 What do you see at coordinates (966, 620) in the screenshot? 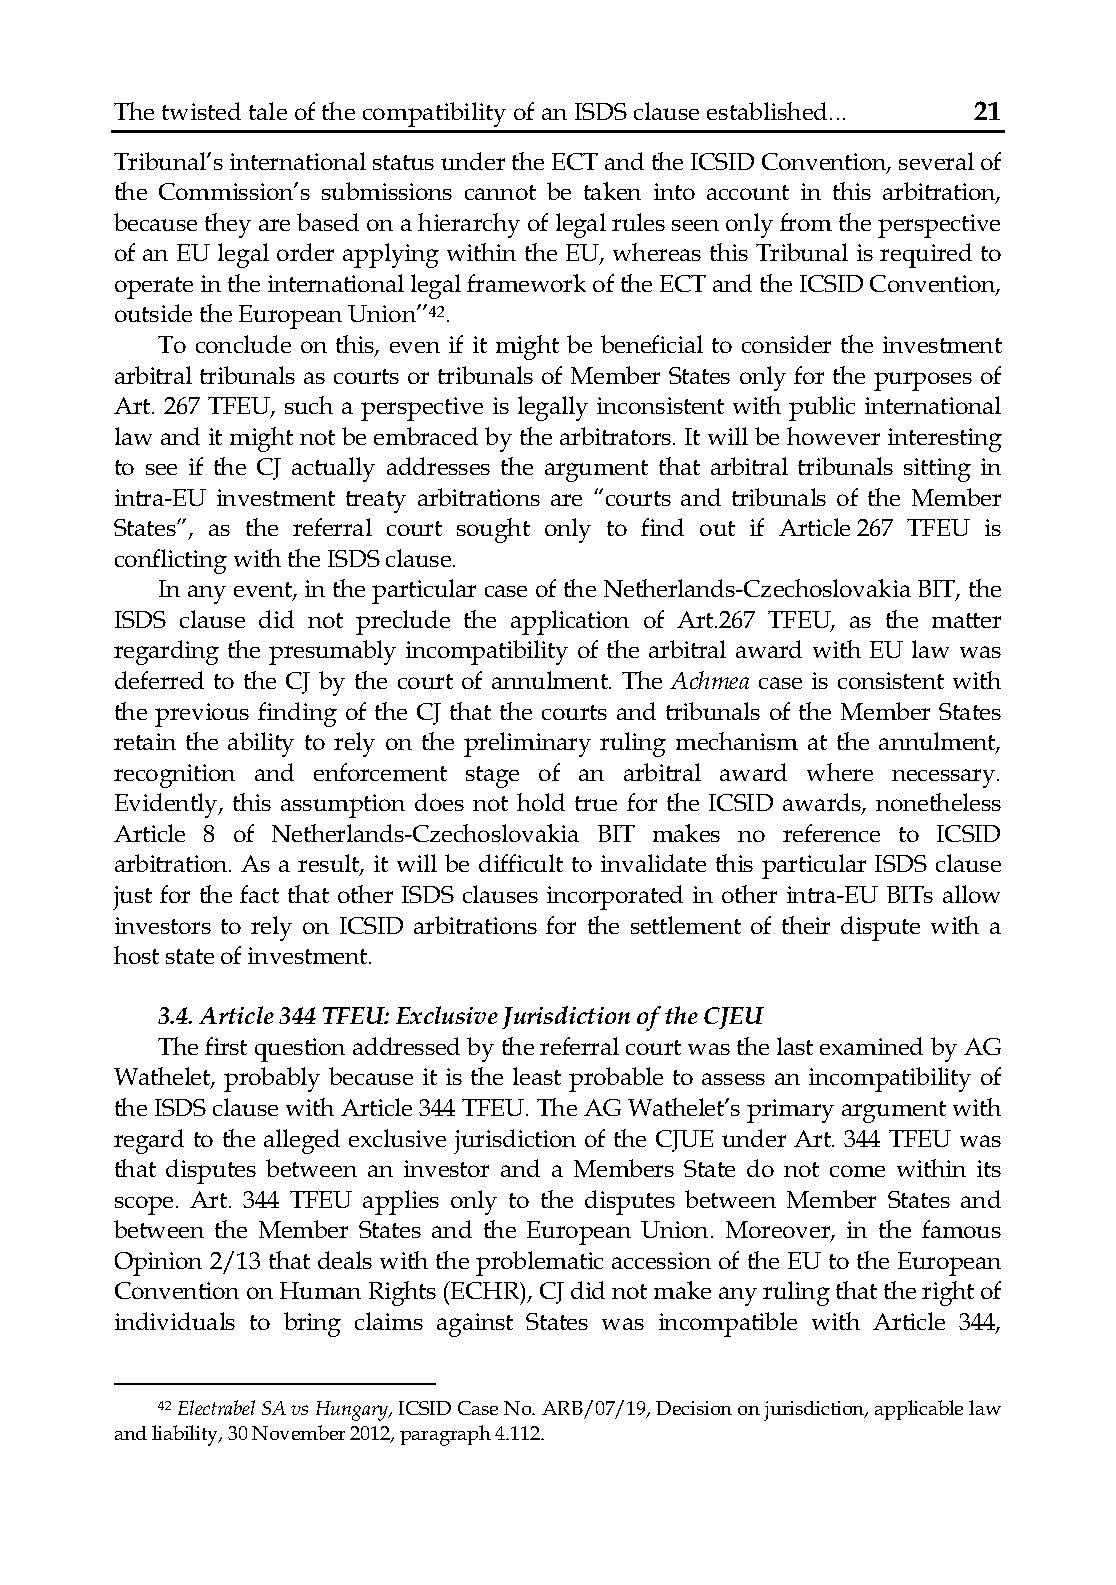
I see `matter` at bounding box center [966, 620].
